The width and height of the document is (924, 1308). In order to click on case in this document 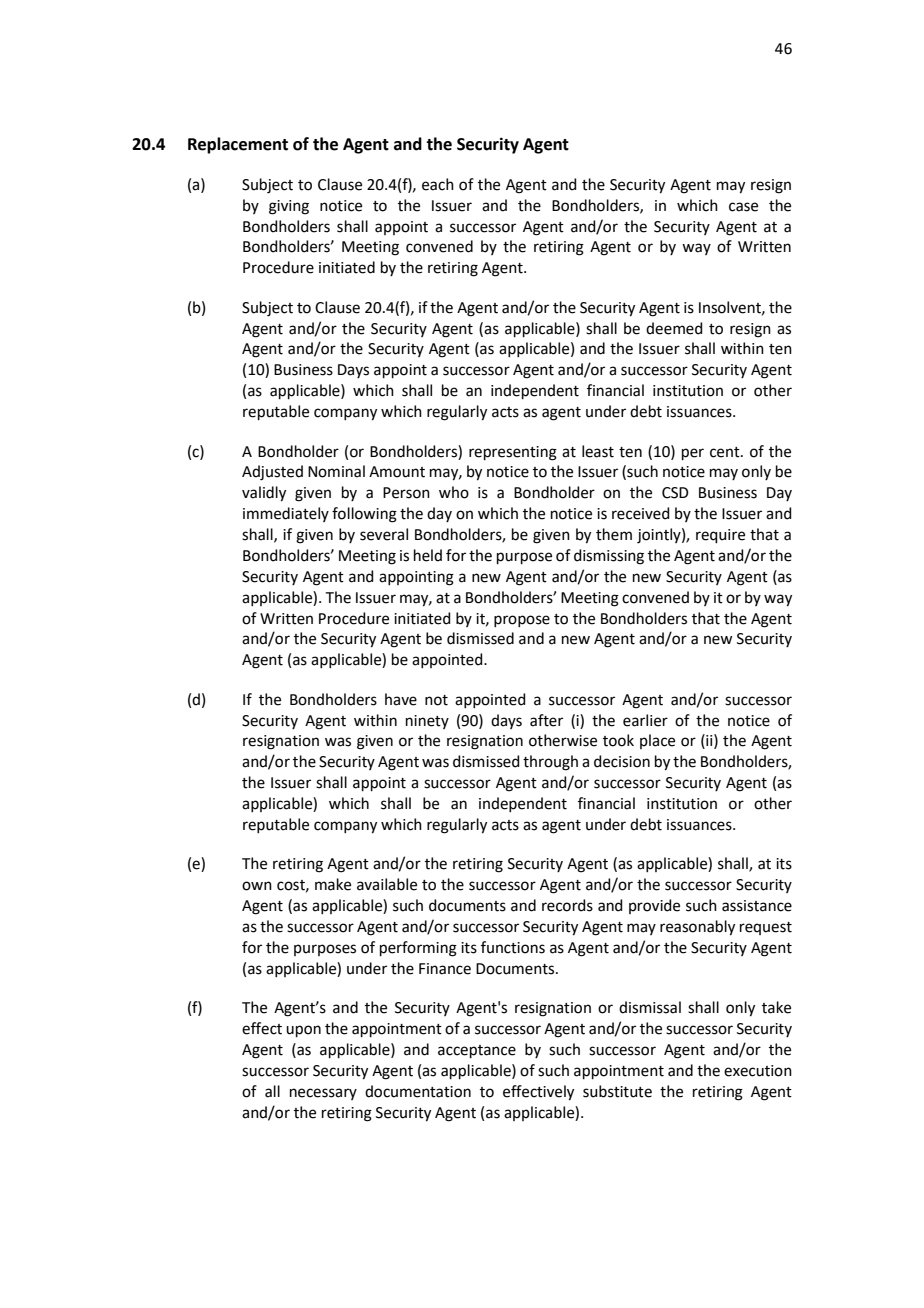, I will do `click(743, 207)`.
